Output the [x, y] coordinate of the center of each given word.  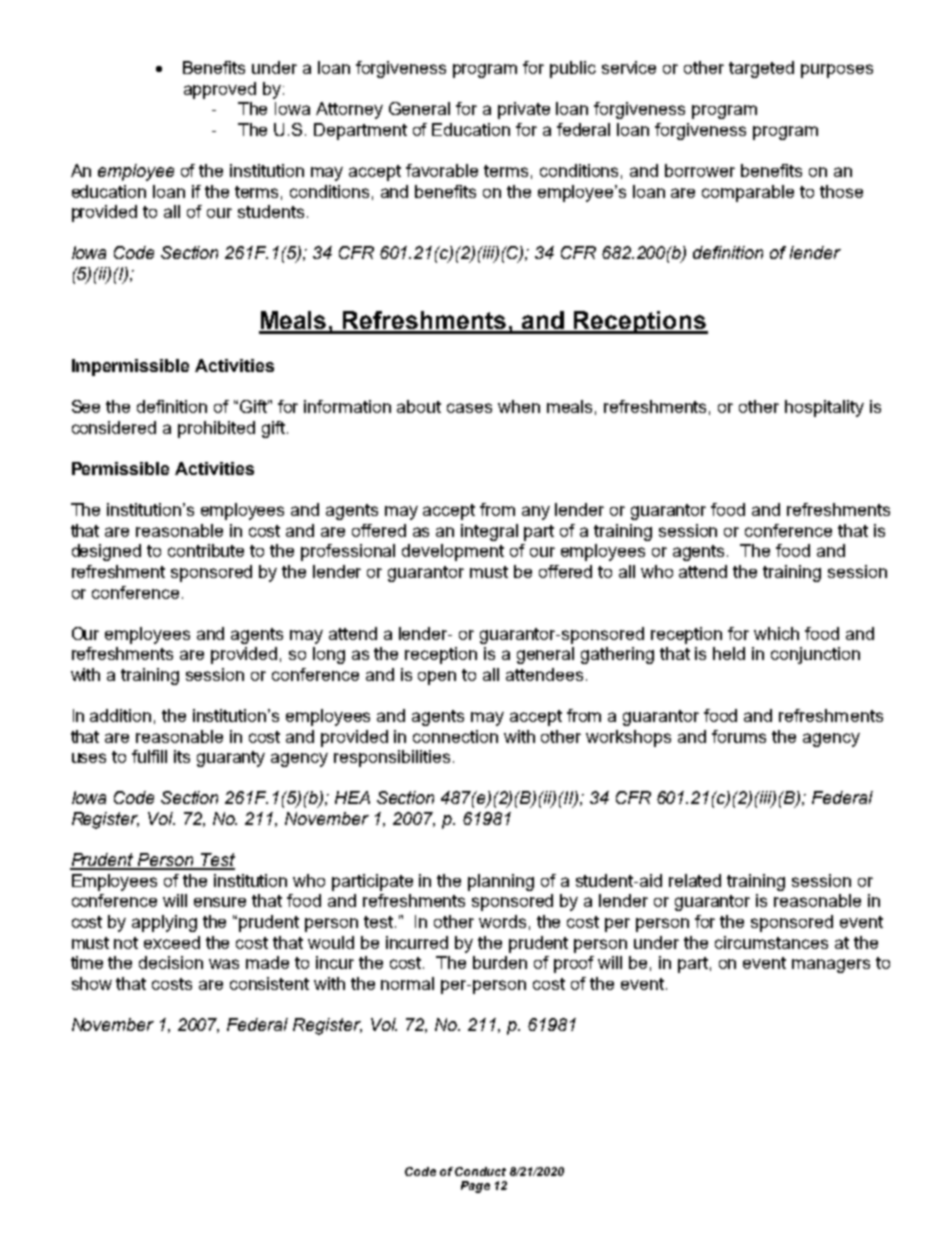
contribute [206, 550]
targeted [761, 69]
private [524, 110]
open [437, 678]
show [92, 983]
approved [220, 90]
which [776, 633]
